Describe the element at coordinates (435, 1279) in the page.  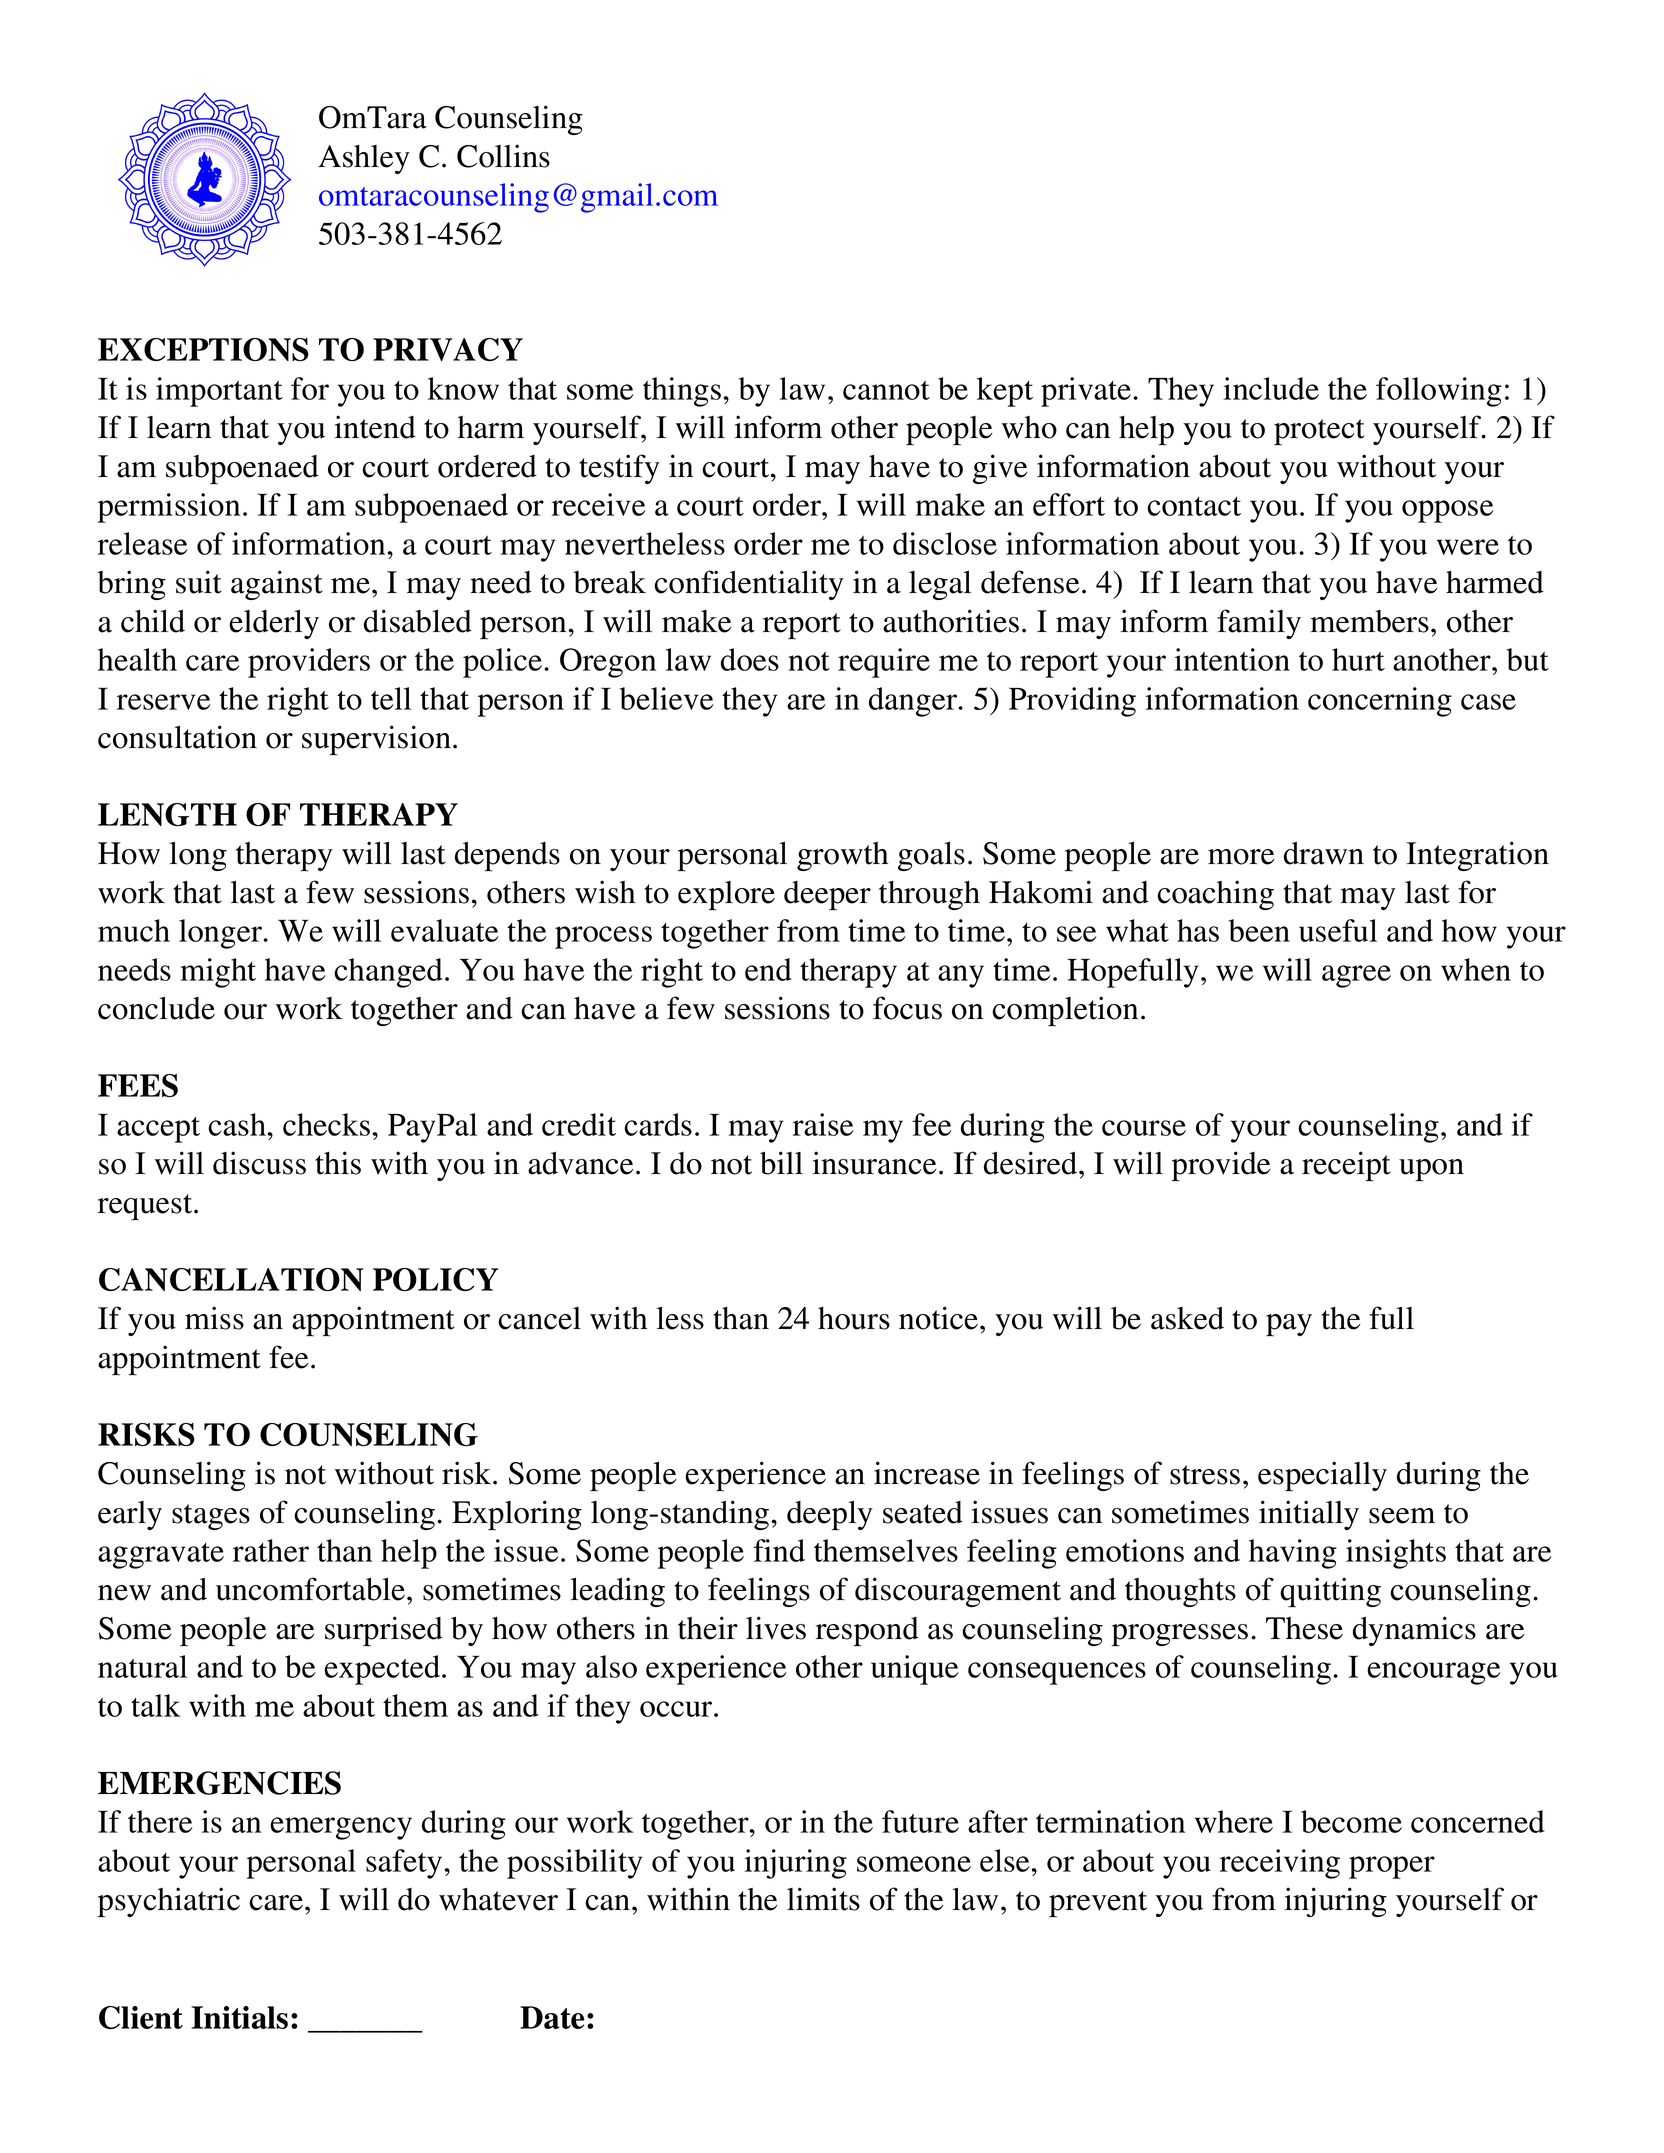
I see `POLICY` at that location.
